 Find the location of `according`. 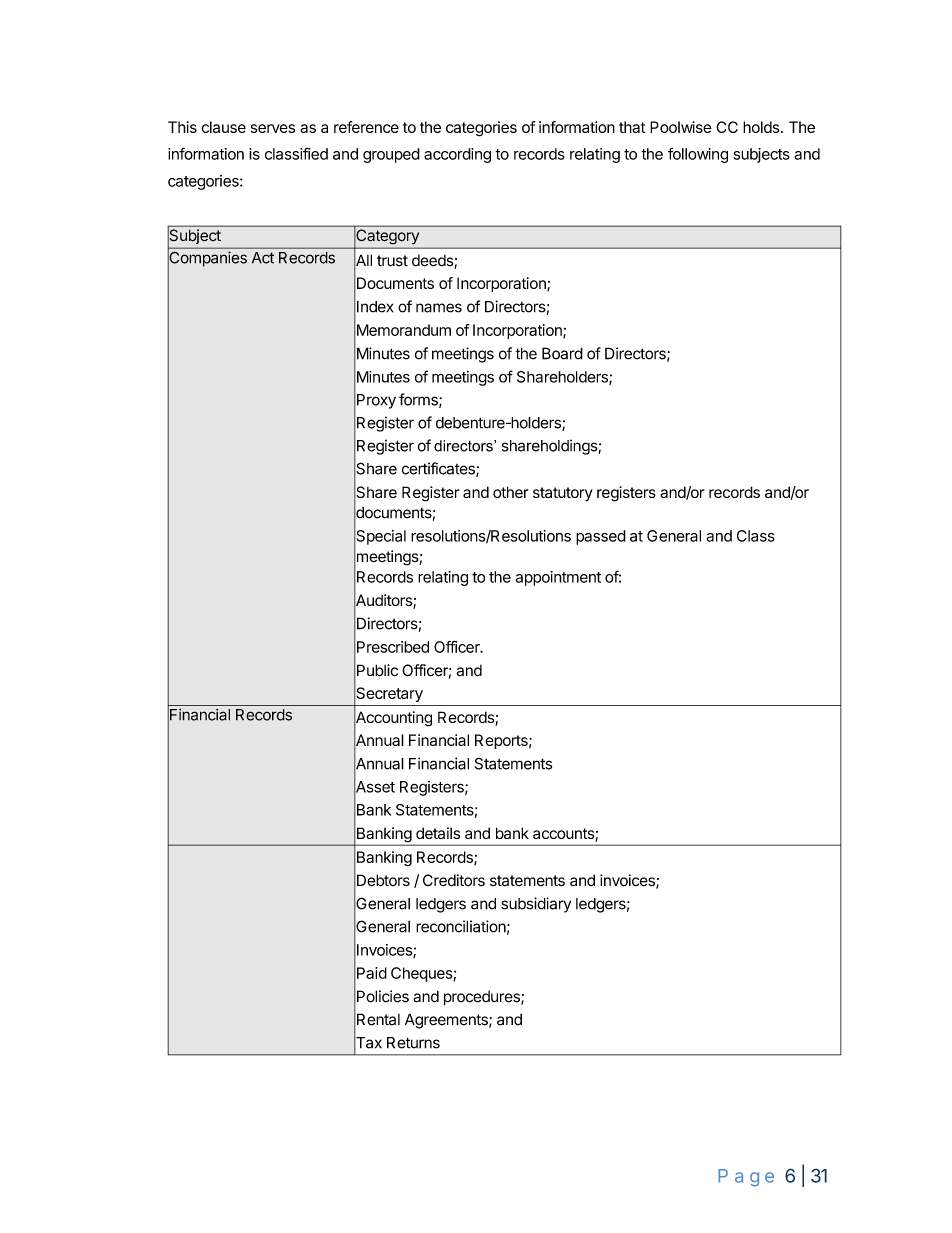

according is located at coordinates (457, 155).
